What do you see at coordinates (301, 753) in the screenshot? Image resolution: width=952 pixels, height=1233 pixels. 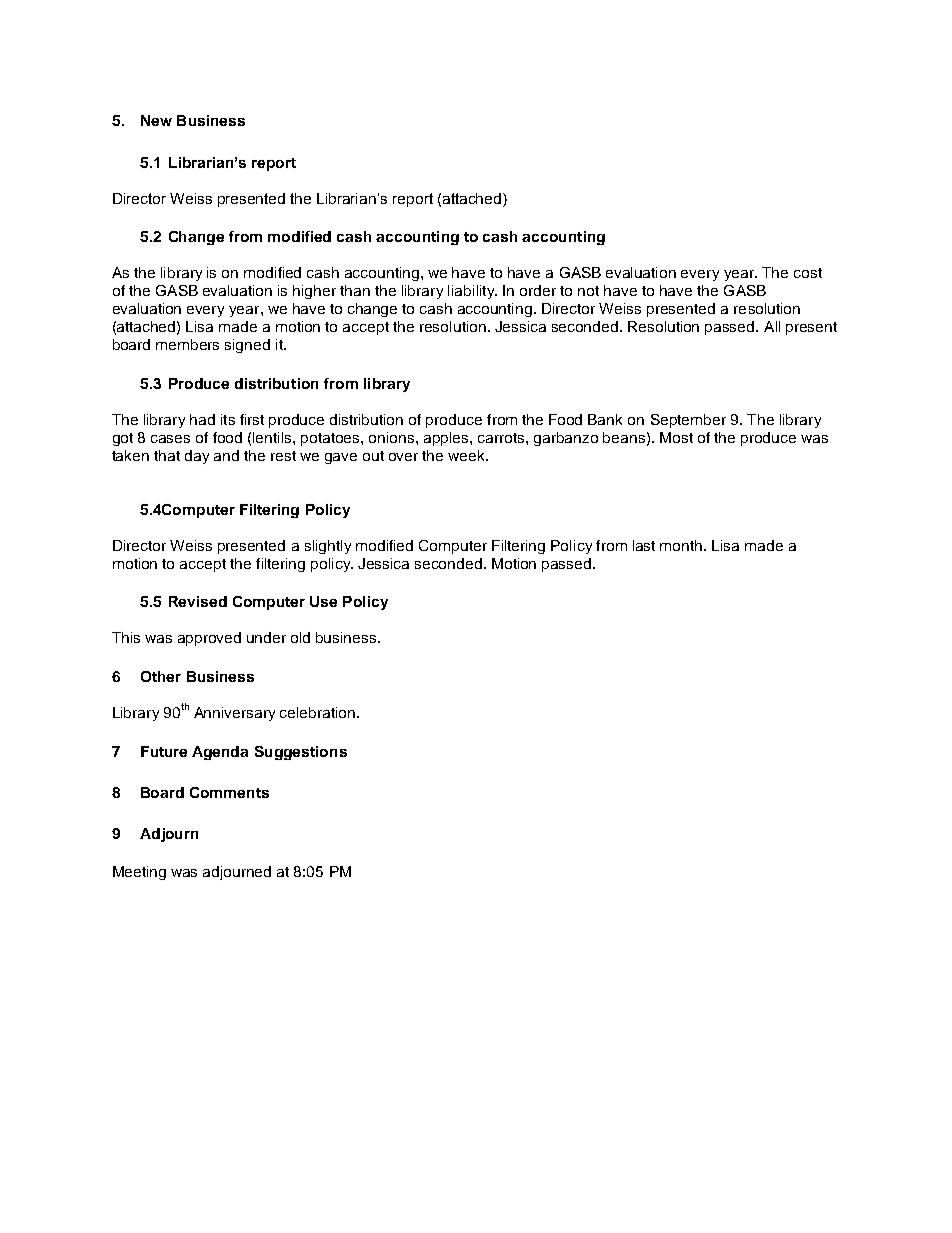 I see `Suggestions` at bounding box center [301, 753].
